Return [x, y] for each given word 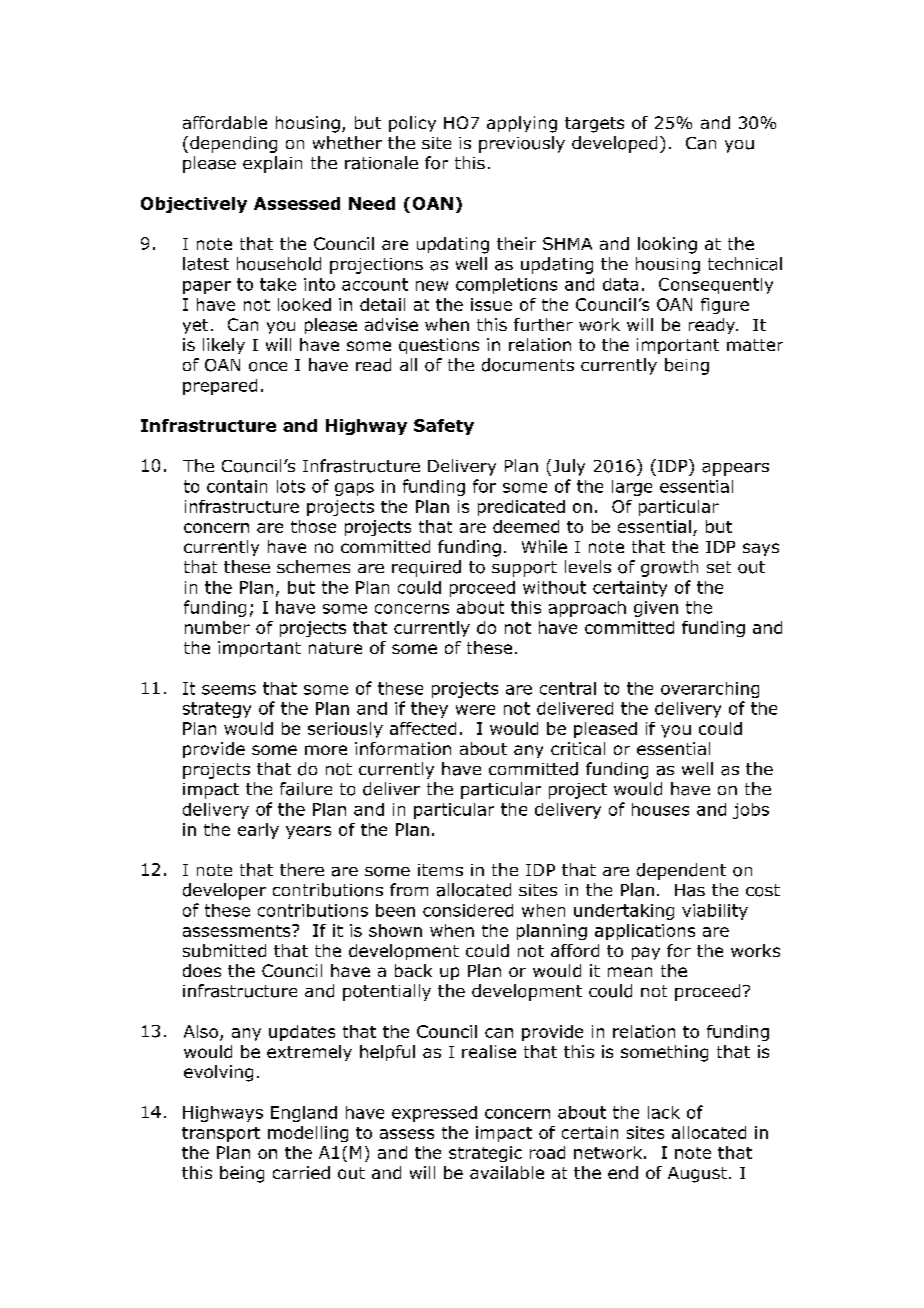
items [440, 870]
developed [614, 144]
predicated [521, 508]
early [258, 831]
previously [522, 144]
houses [660, 809]
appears [735, 469]
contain [237, 486]
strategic [485, 1154]
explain [272, 164]
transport [221, 1134]
